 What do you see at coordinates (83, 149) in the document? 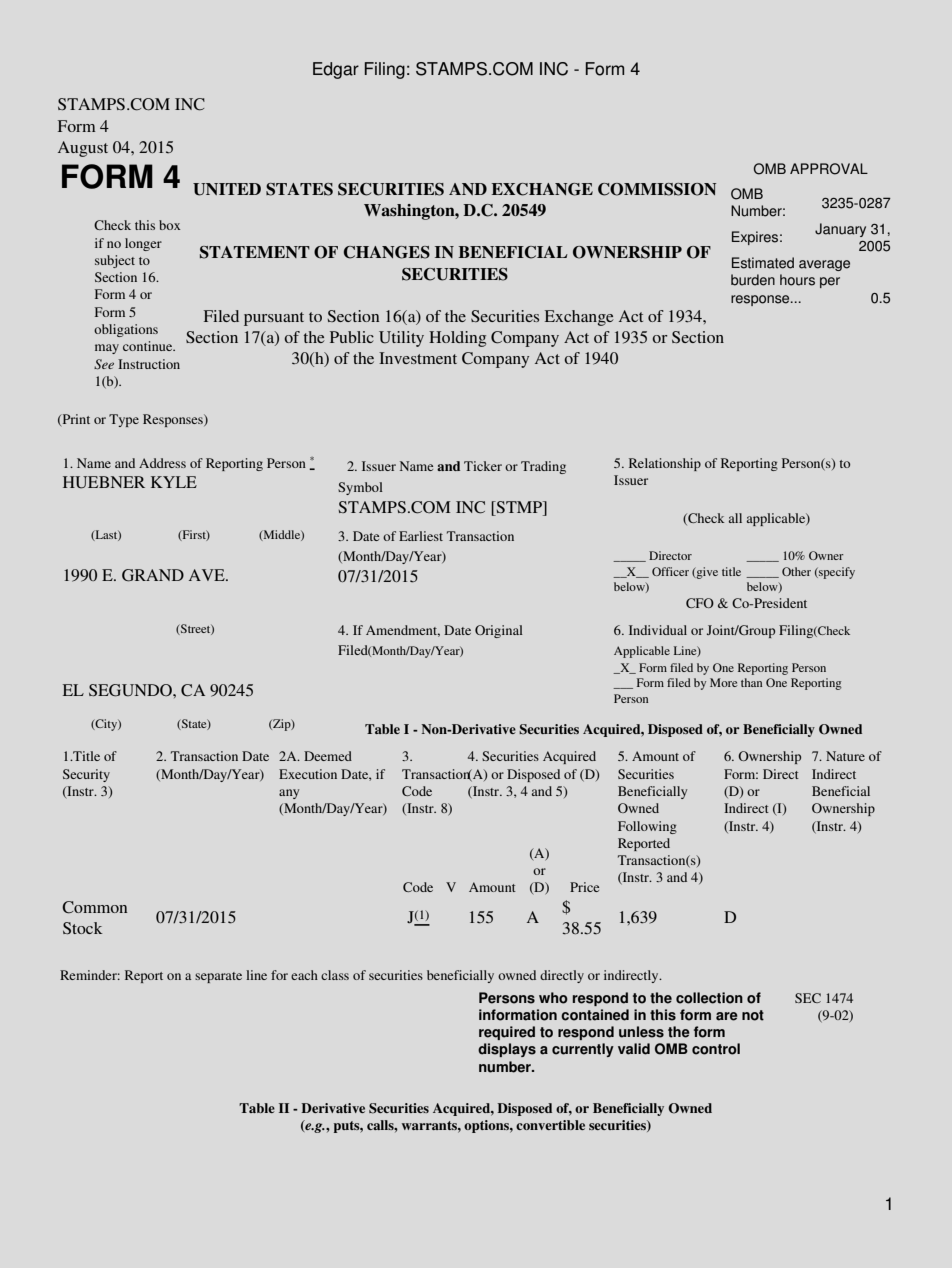
I see `August` at bounding box center [83, 149].
